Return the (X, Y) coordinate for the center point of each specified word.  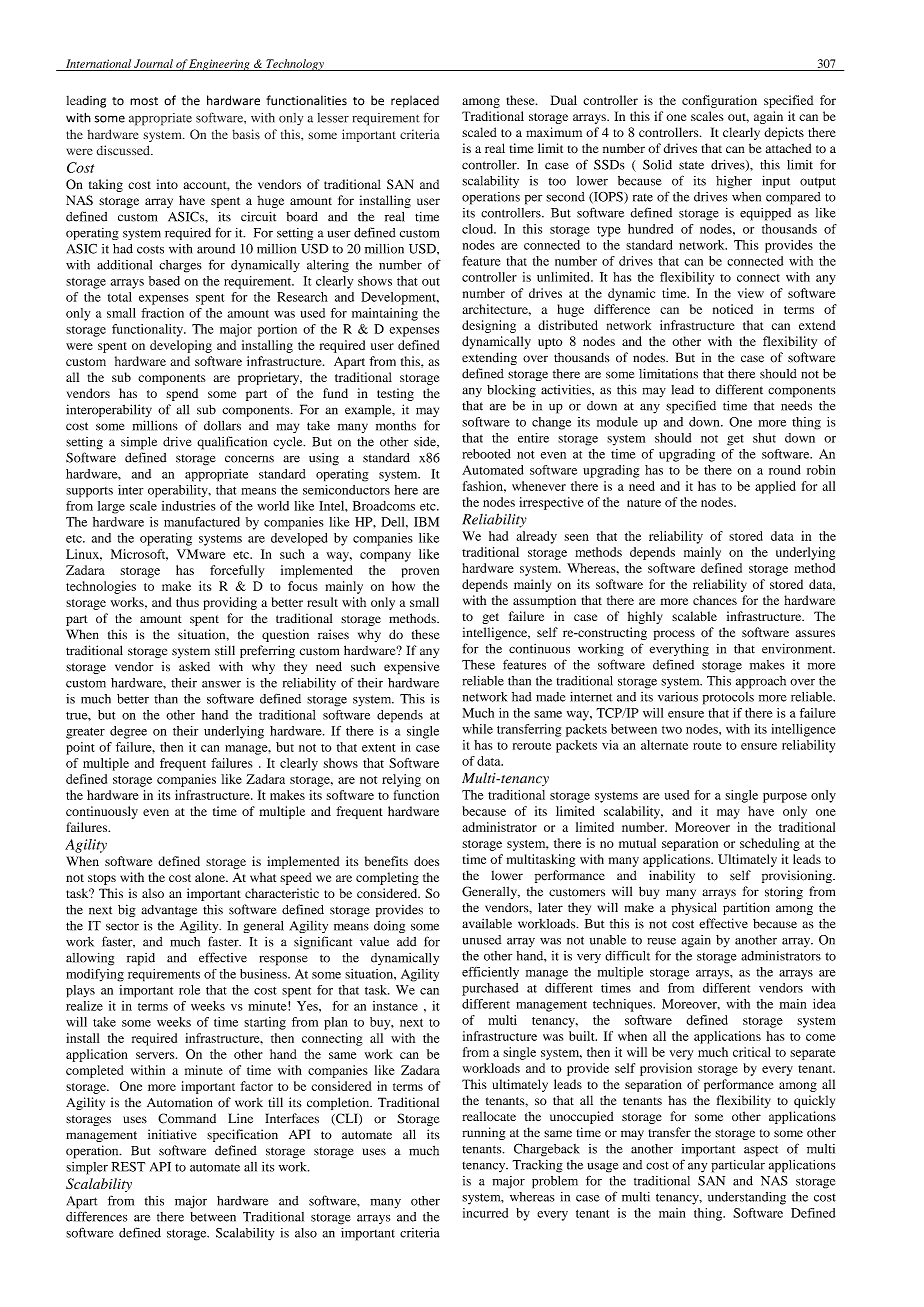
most (144, 101)
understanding (747, 1198)
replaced (415, 101)
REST (128, 1167)
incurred (485, 1213)
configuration (719, 101)
